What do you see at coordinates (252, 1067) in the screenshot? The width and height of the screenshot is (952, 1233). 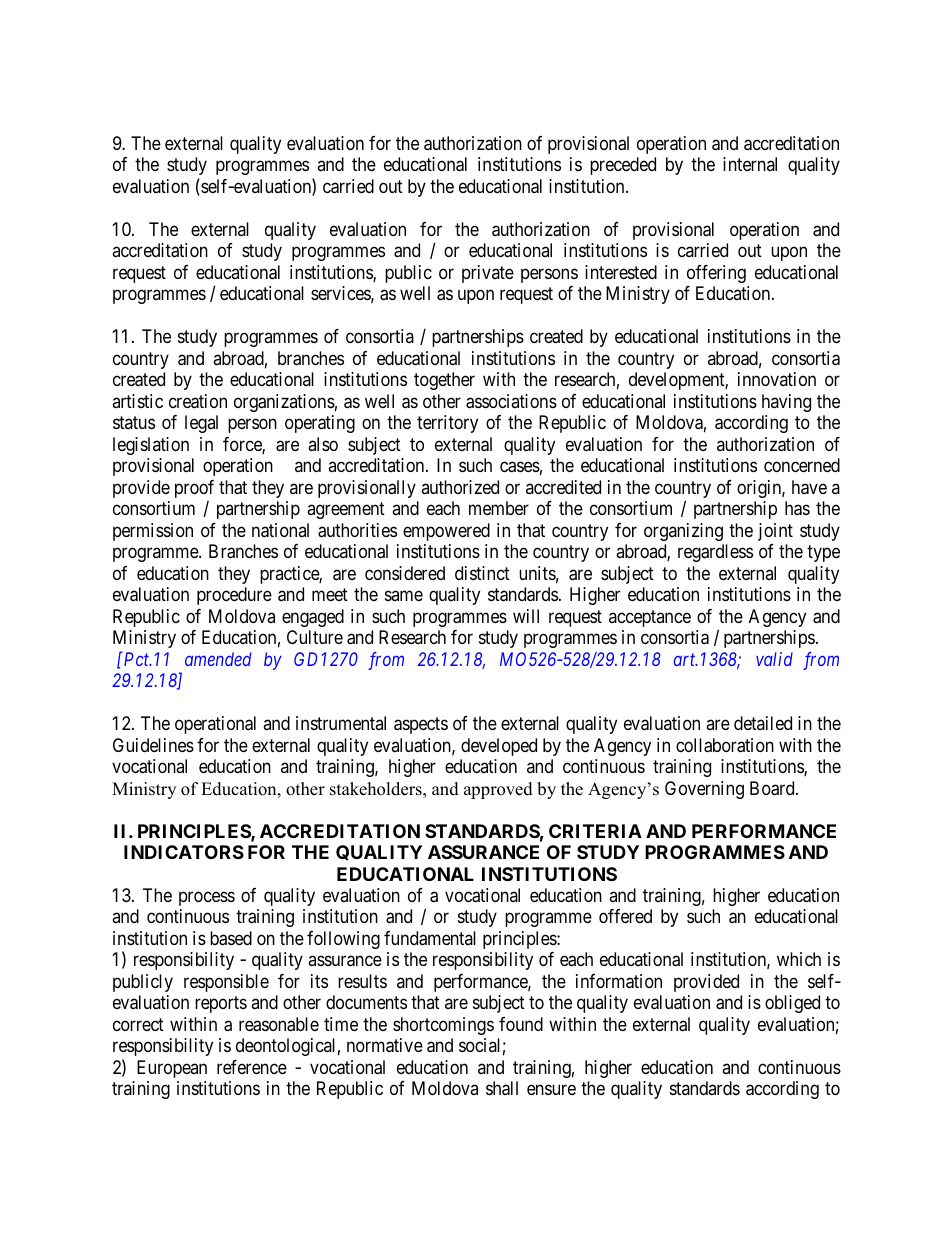 I see `reference` at bounding box center [252, 1067].
